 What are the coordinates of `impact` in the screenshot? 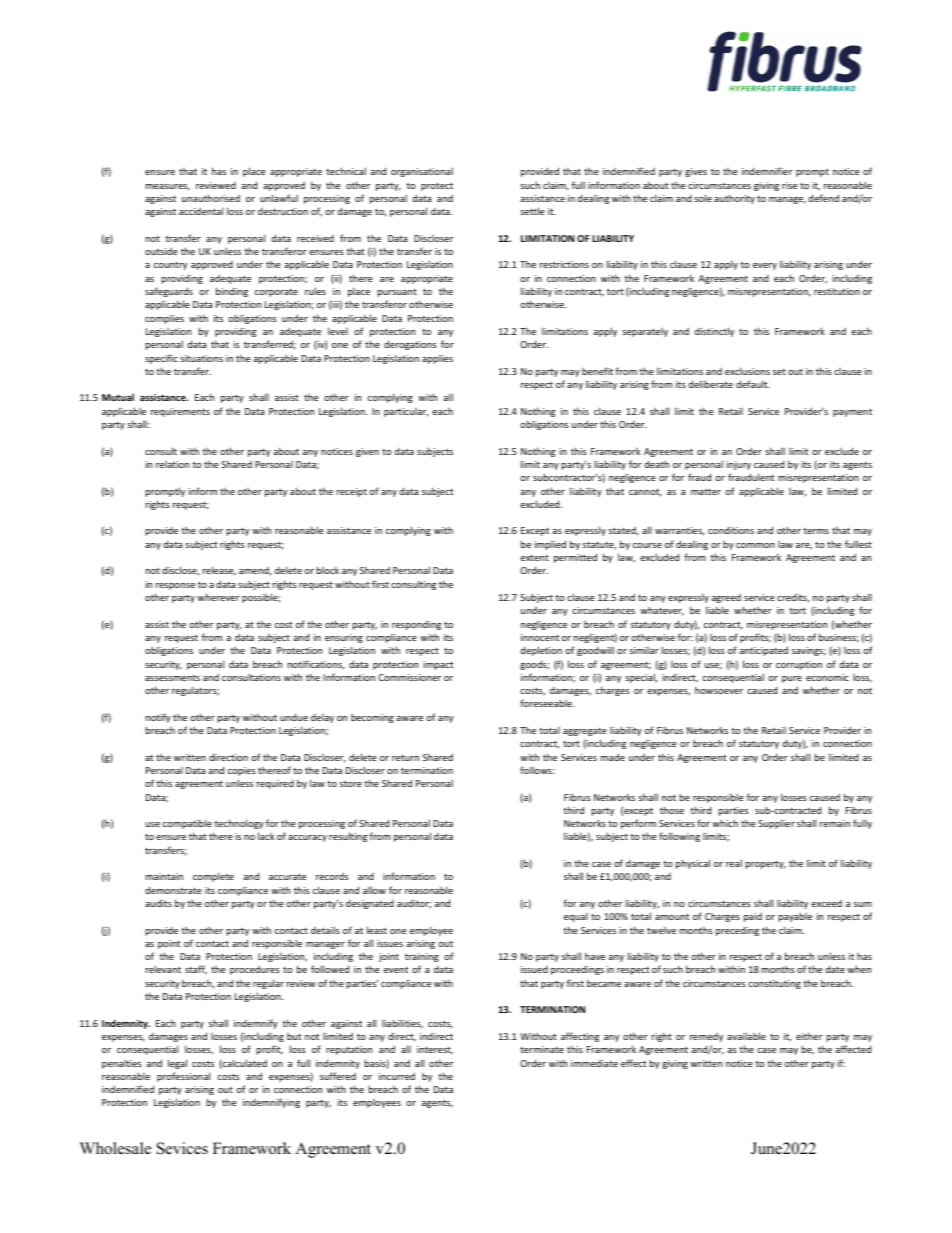 It's located at (438, 665).
